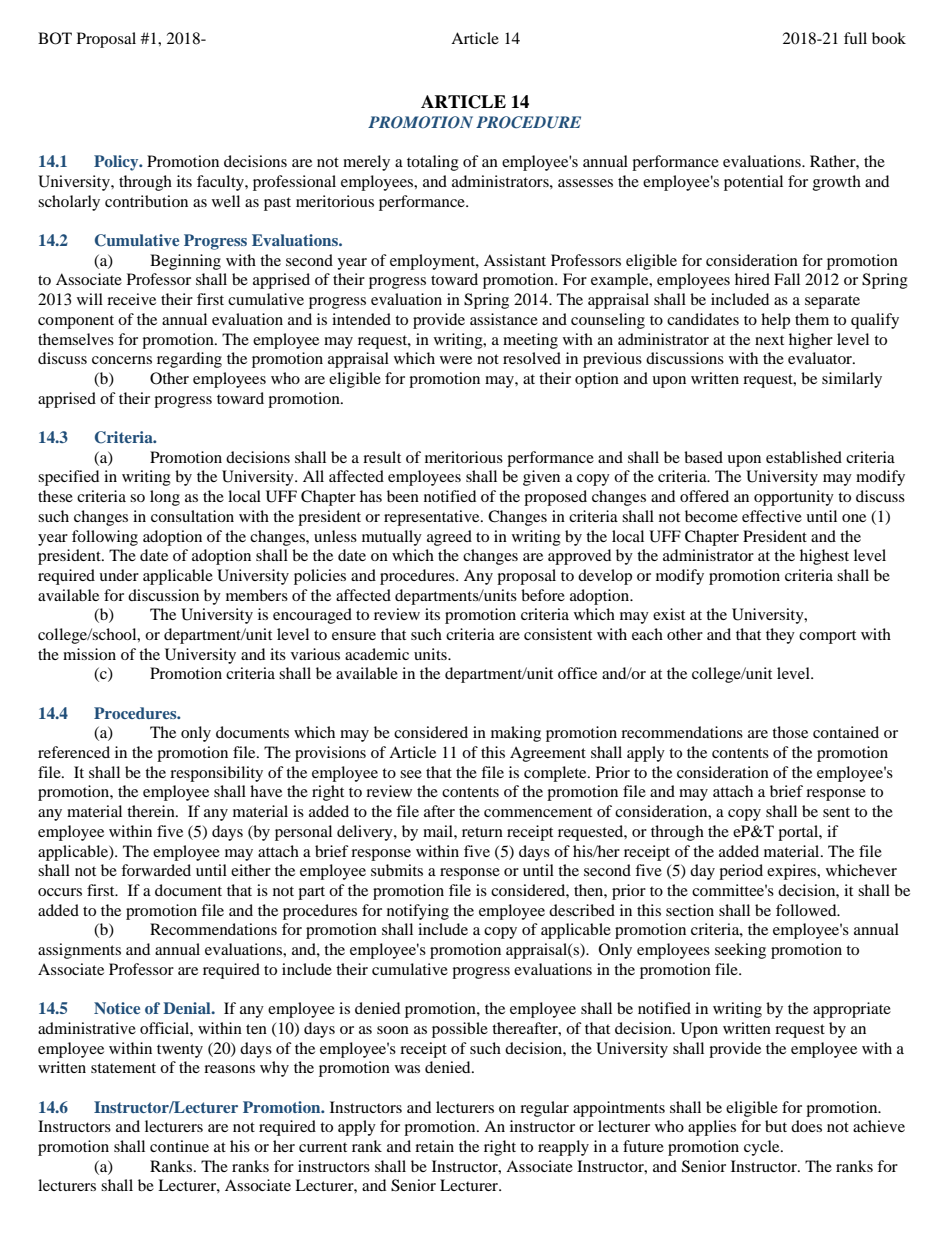  I want to click on does, so click(806, 1126).
